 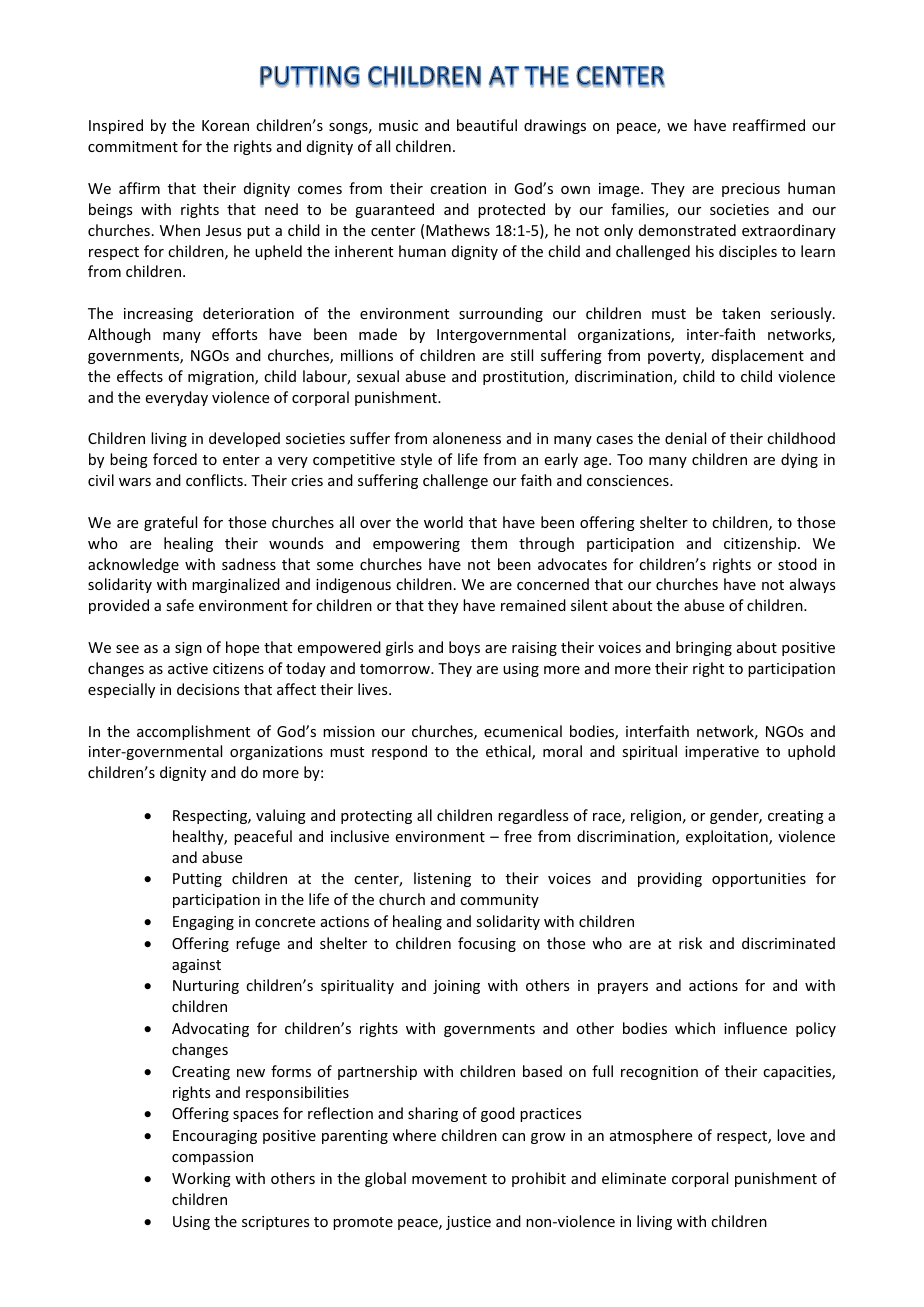 I want to click on listening, so click(x=442, y=879).
